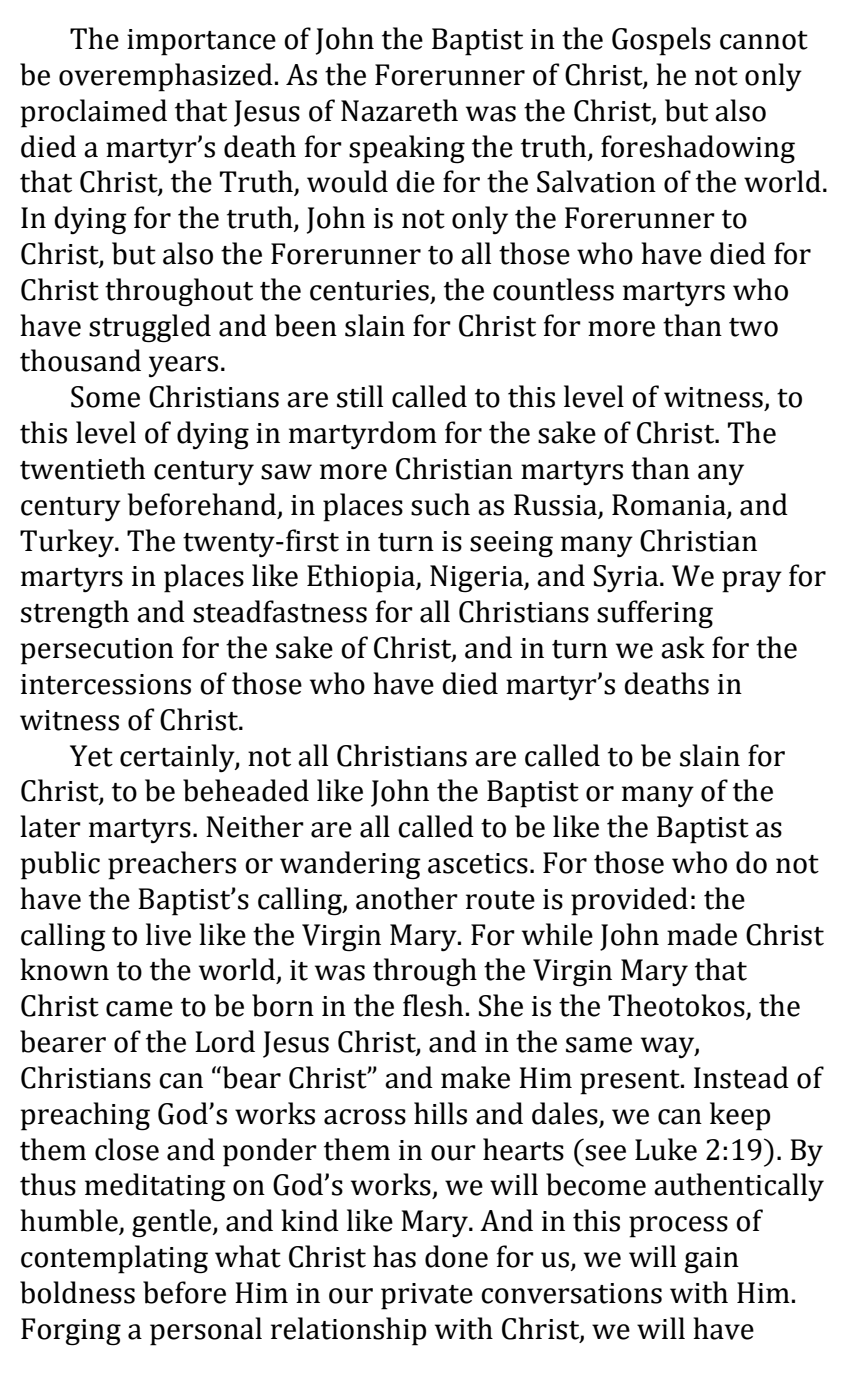 The image size is (849, 1400). Describe the element at coordinates (399, 110) in the screenshot. I see `Nazareth` at that location.
